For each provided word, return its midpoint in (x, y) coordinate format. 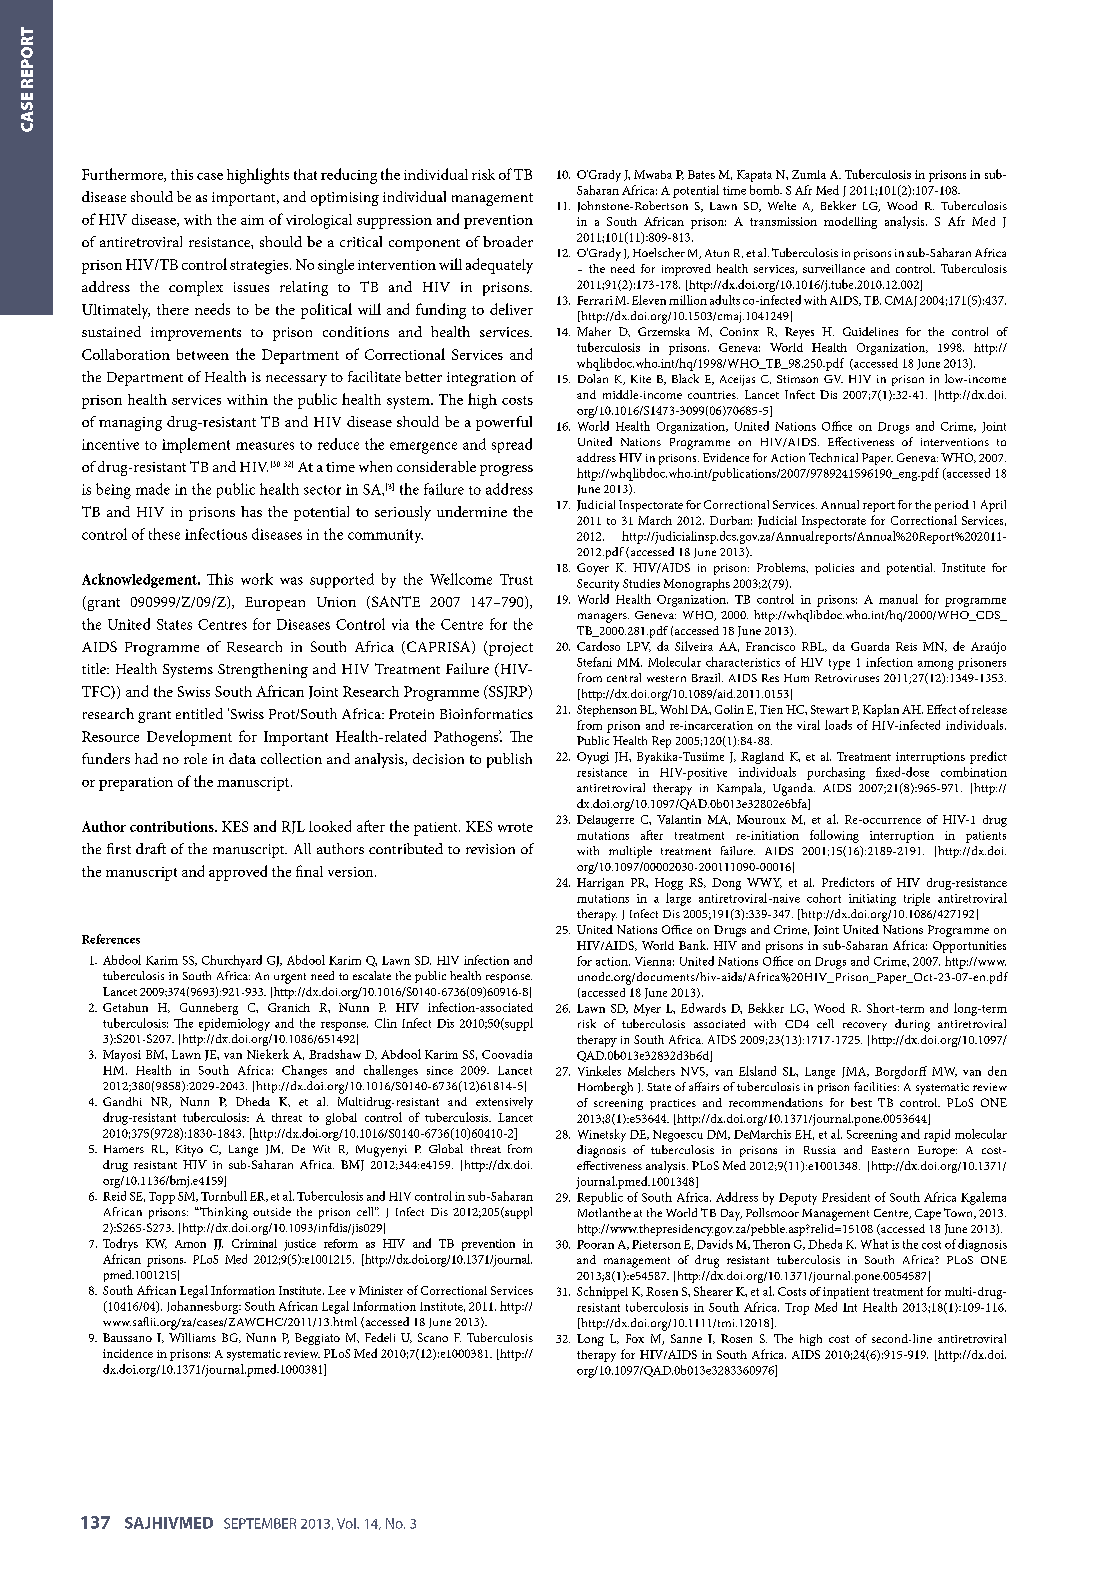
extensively (504, 1103)
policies (834, 569)
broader (508, 241)
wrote (515, 827)
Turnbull (224, 1196)
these (164, 534)
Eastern (890, 1150)
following (834, 836)
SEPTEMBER (260, 1523)
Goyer (593, 569)
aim (252, 220)
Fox (635, 1338)
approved (238, 873)
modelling (850, 223)
